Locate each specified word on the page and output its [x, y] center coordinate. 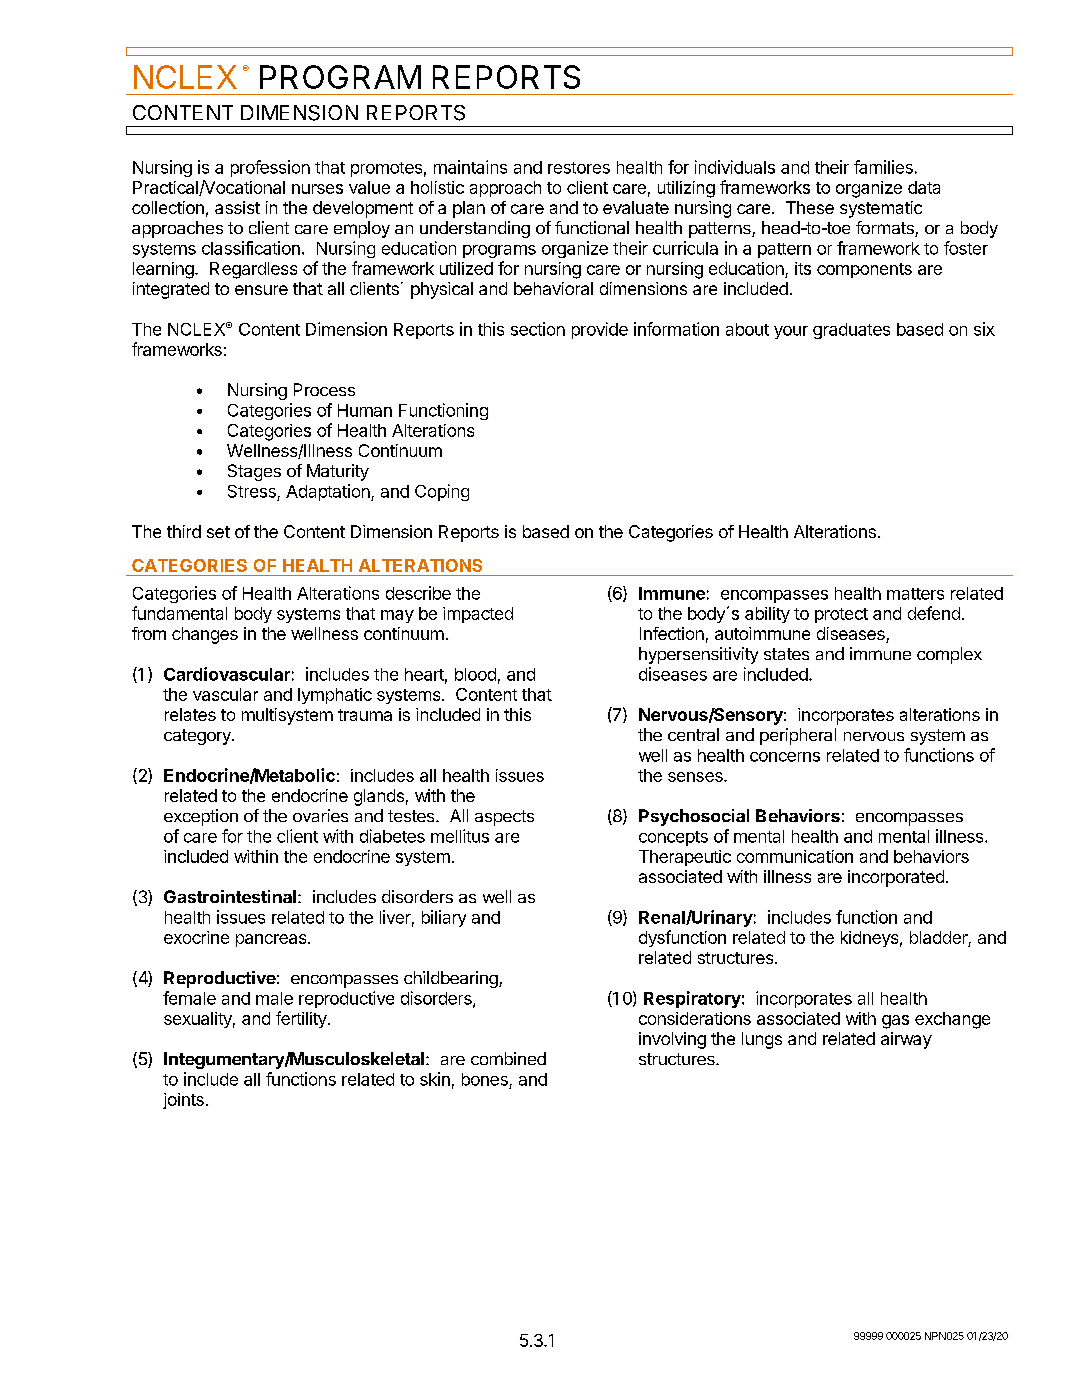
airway [906, 1040]
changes [205, 635]
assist [237, 207]
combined [508, 1058]
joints [183, 1101]
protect [841, 615]
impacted [478, 615]
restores [579, 168]
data [924, 187]
